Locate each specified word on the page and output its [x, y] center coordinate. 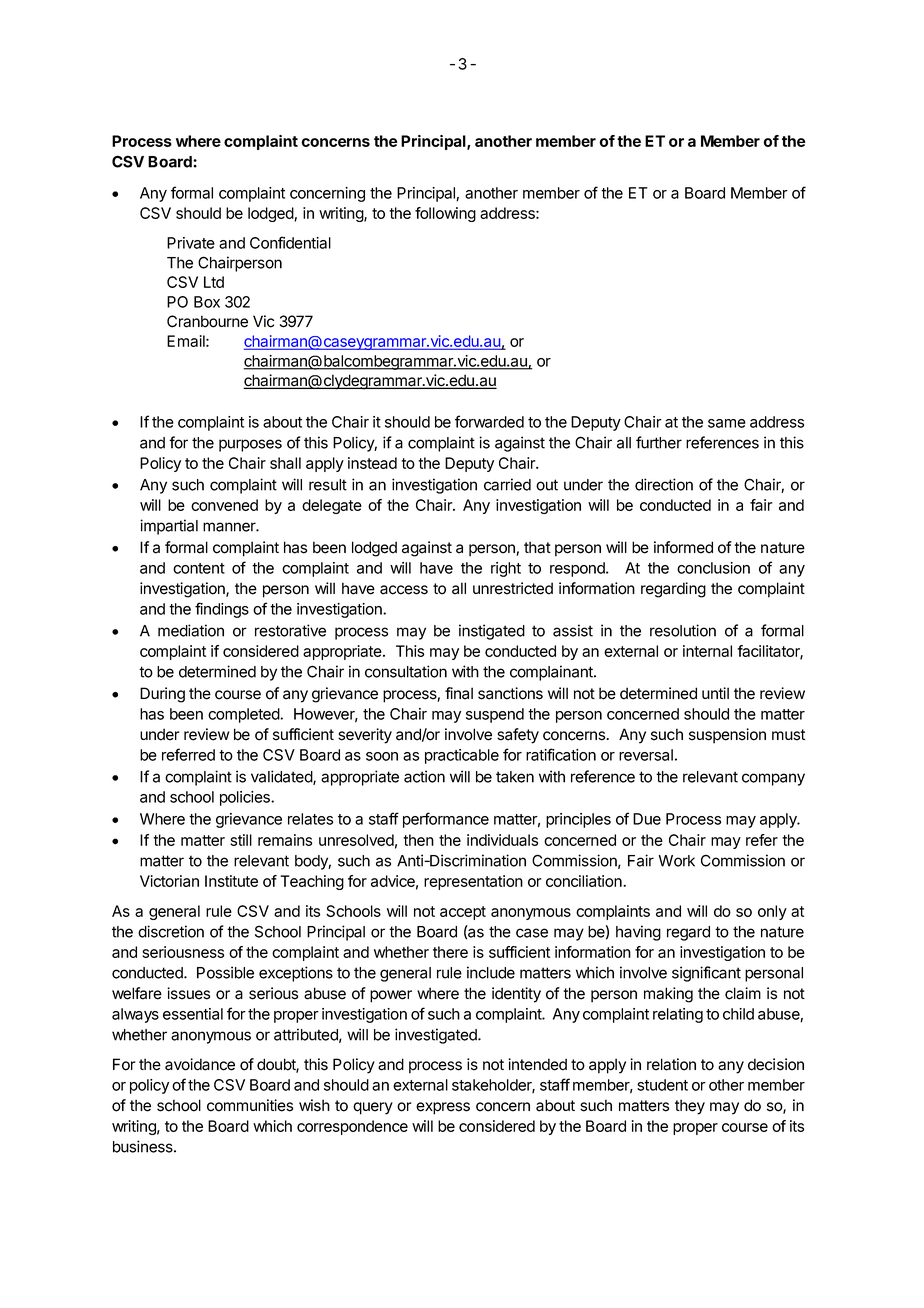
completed [244, 715]
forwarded [489, 421]
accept [463, 913]
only [772, 912]
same [727, 423]
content [199, 568]
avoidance [200, 1064]
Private [191, 243]
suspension [727, 736]
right [506, 569]
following [445, 214]
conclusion [713, 568]
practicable [462, 756]
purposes [250, 445]
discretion [171, 931]
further [659, 442]
